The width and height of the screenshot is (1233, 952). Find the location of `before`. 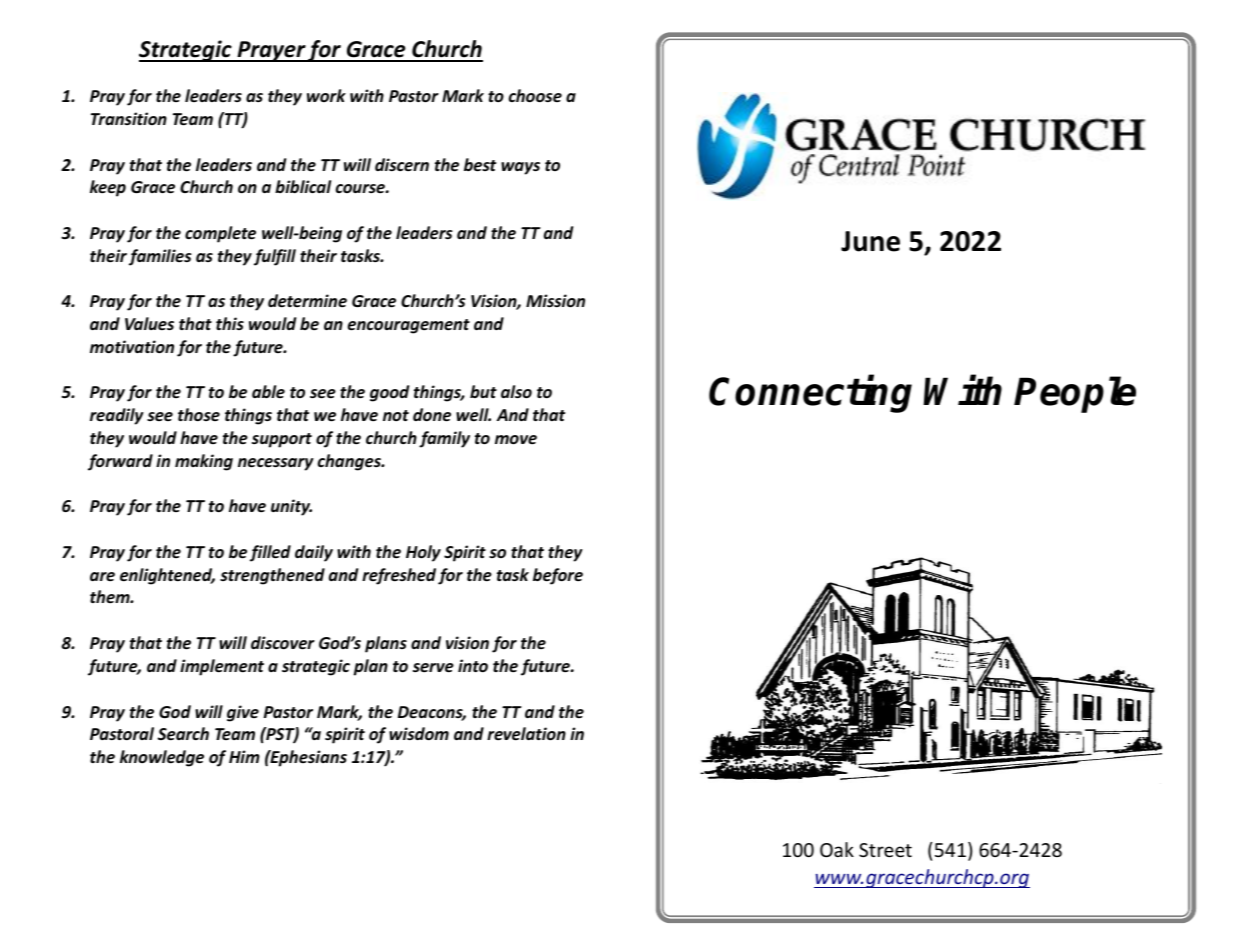

before is located at coordinates (558, 576).
